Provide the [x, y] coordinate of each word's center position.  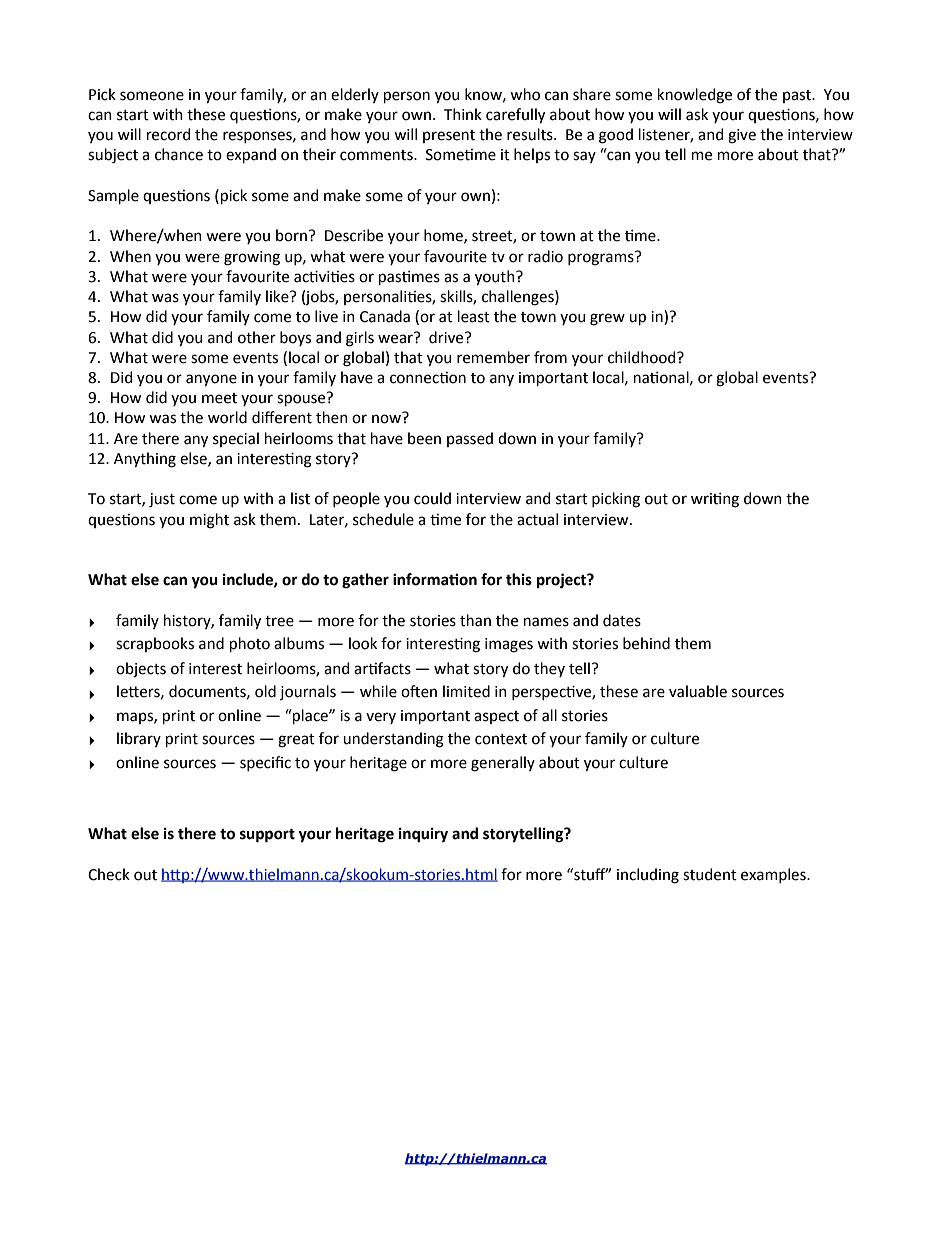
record [168, 134]
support [267, 836]
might [209, 521]
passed [470, 439]
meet [219, 398]
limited [466, 691]
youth [496, 278]
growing [252, 258]
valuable [698, 691]
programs [602, 258]
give [742, 136]
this [519, 579]
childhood [643, 357]
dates [622, 620]
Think [463, 114]
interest [215, 669]
